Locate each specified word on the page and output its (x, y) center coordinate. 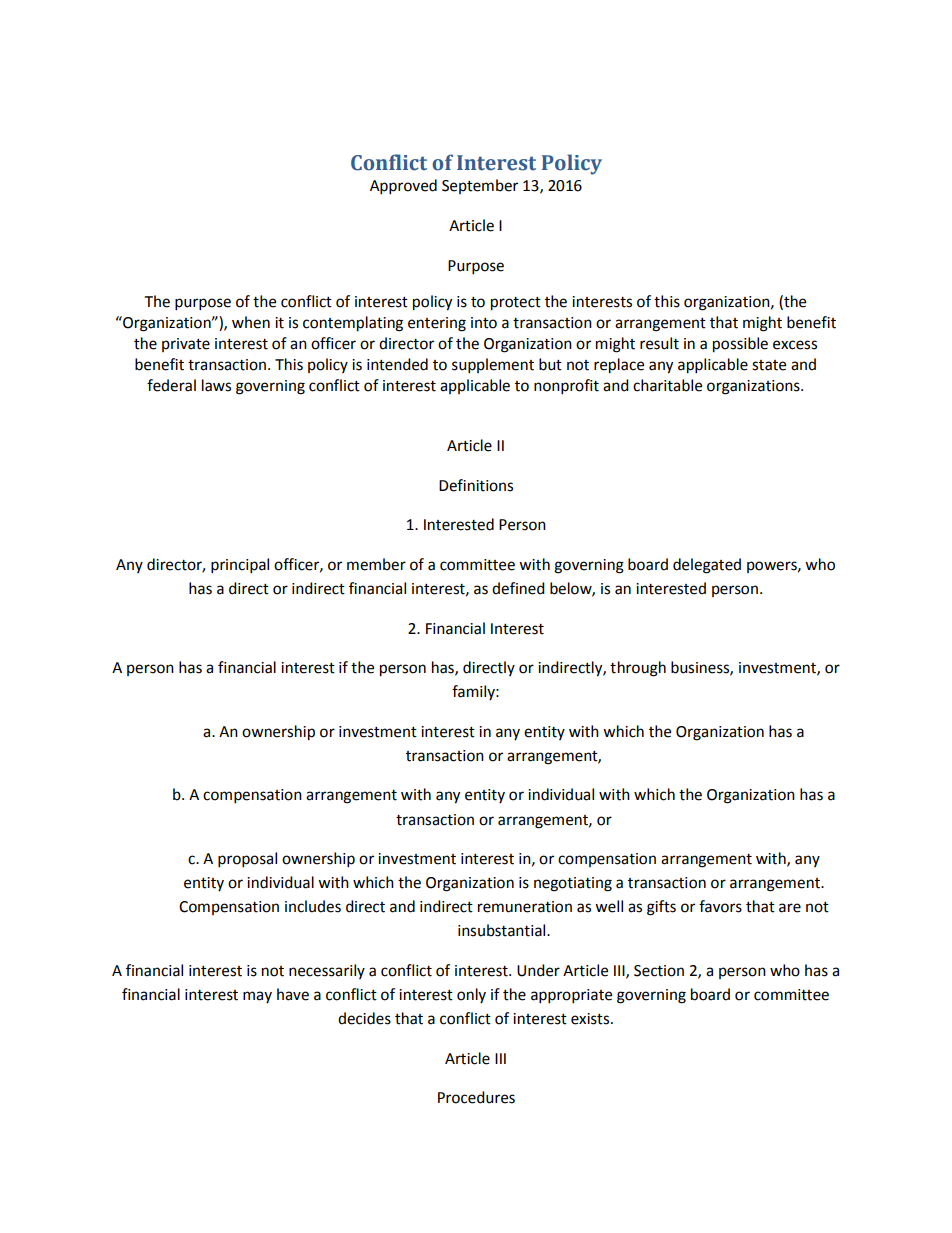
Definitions (476, 485)
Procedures (476, 1097)
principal (240, 566)
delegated (707, 566)
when (251, 322)
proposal (247, 860)
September (480, 186)
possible (740, 345)
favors (720, 906)
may (257, 997)
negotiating (573, 884)
